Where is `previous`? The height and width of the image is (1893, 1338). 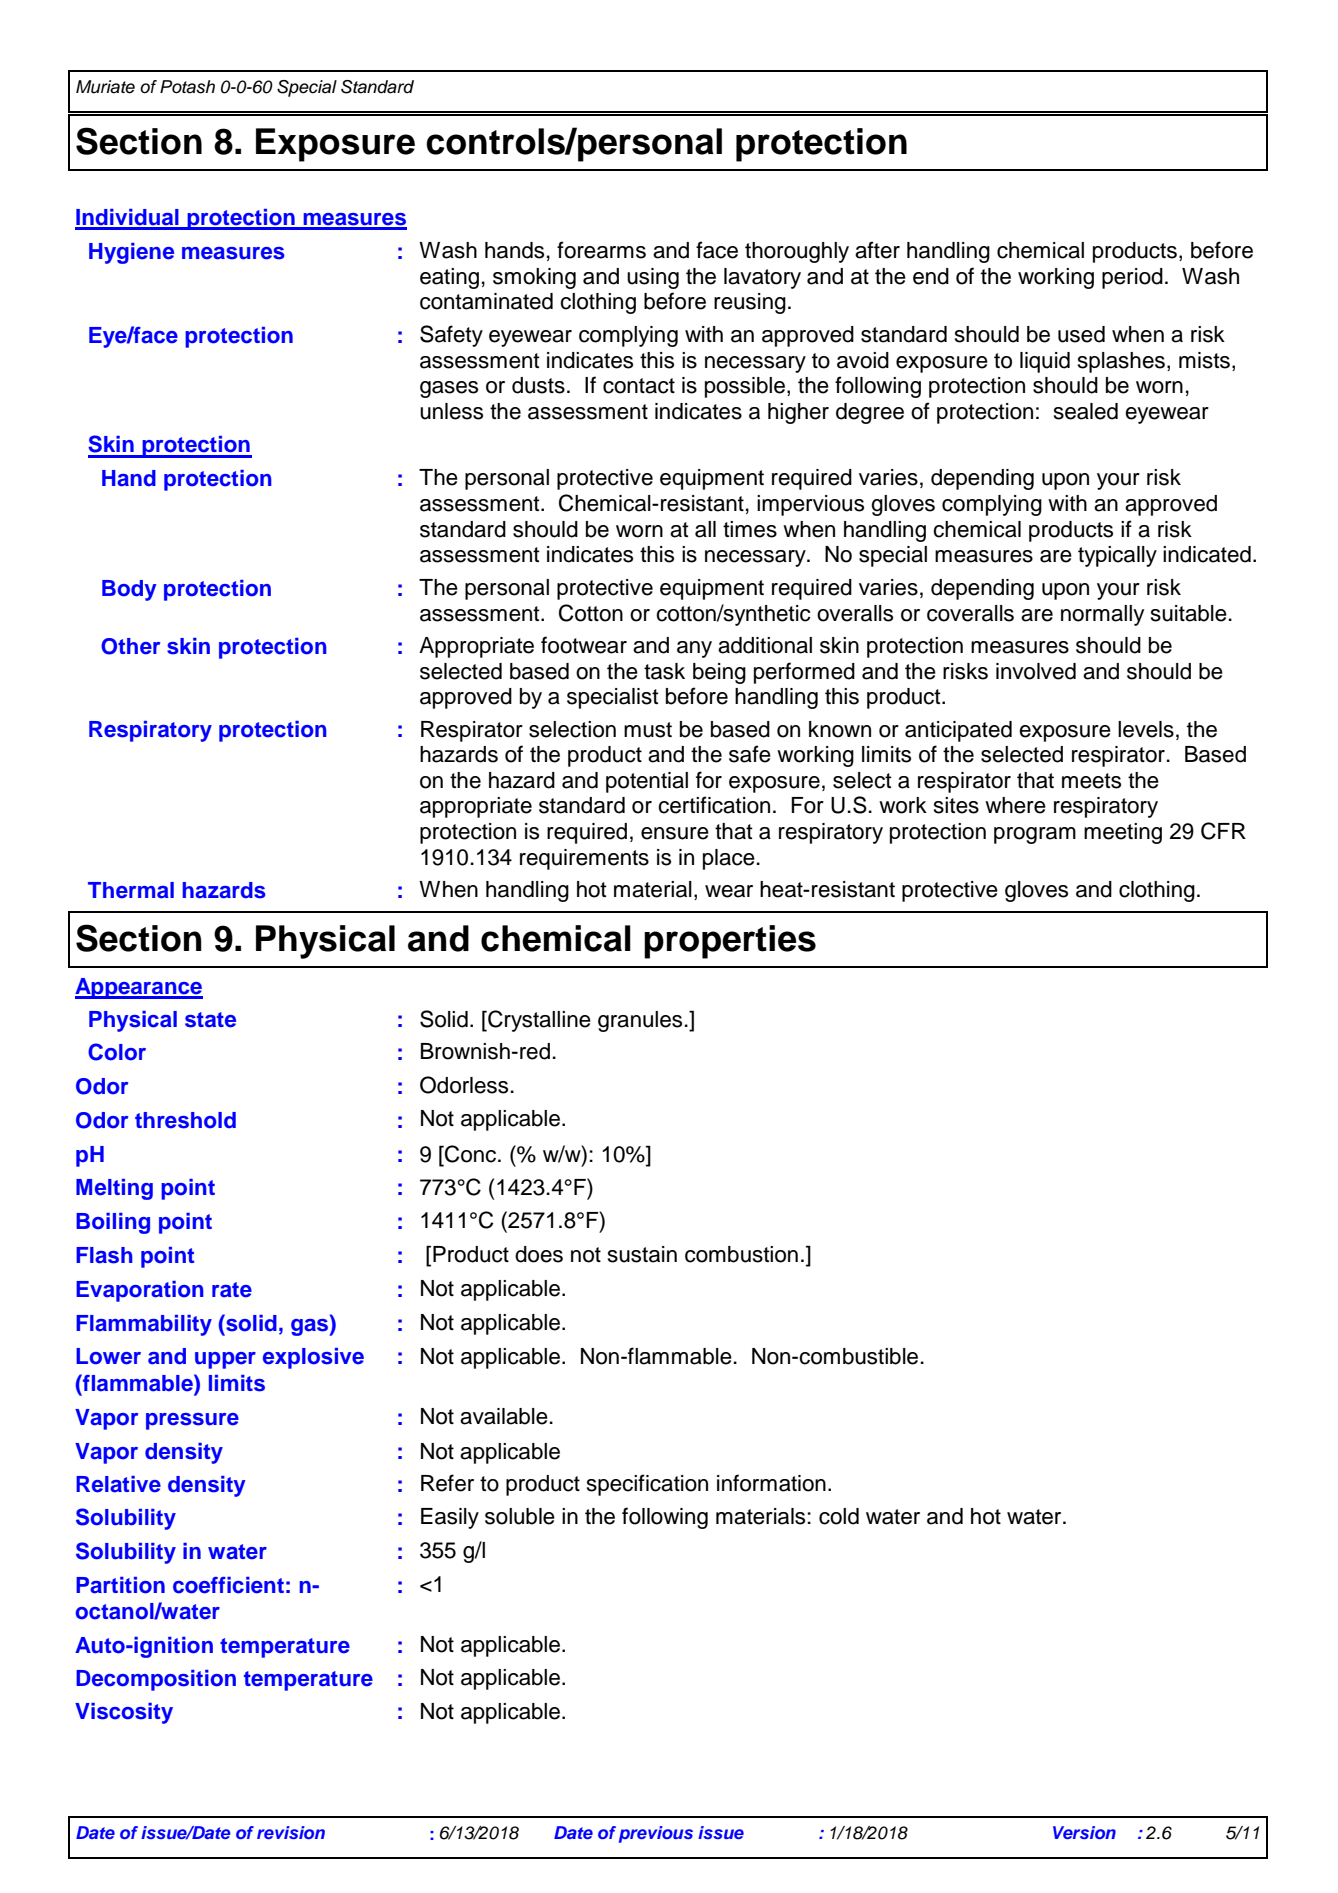 previous is located at coordinates (656, 1834).
